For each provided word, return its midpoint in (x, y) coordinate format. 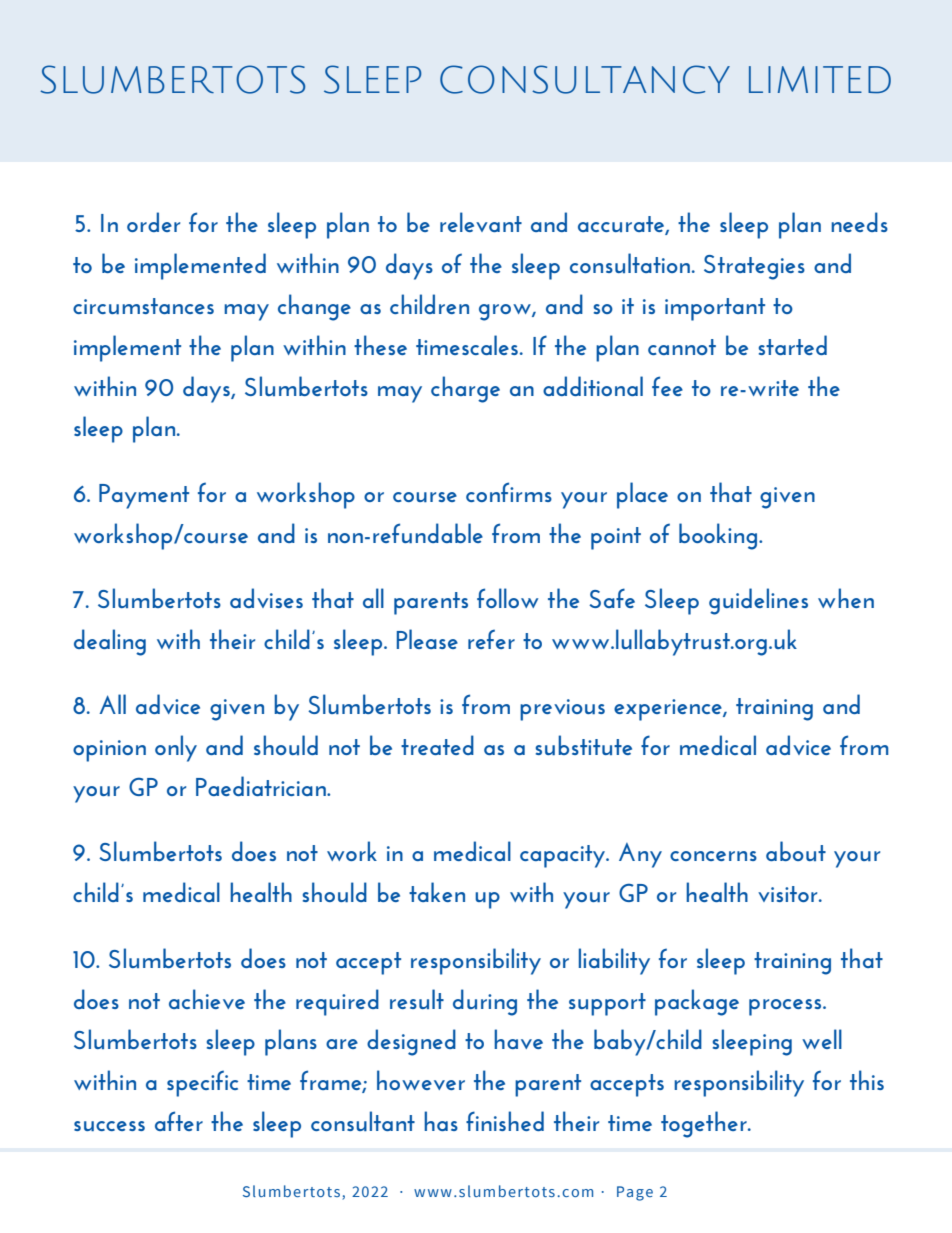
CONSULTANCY (585, 79)
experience (669, 710)
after (179, 1121)
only (176, 748)
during (485, 1002)
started (793, 345)
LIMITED (820, 80)
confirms (509, 492)
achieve (207, 999)
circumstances (143, 306)
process (786, 1007)
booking (719, 536)
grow (506, 312)
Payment (144, 496)
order (153, 222)
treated (437, 745)
